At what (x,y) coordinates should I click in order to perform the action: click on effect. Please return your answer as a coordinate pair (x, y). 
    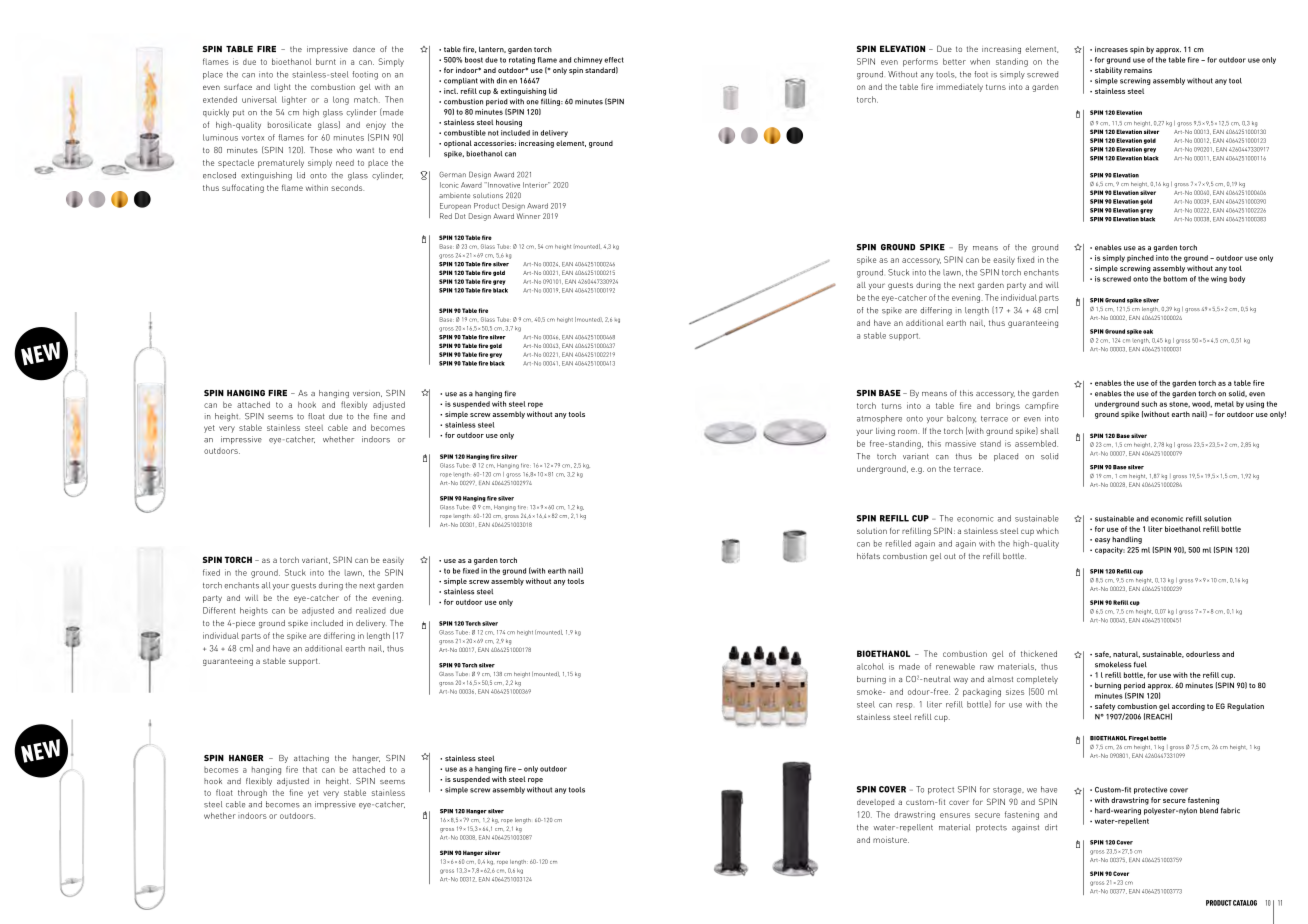
    Looking at the image, I should click on (614, 60).
